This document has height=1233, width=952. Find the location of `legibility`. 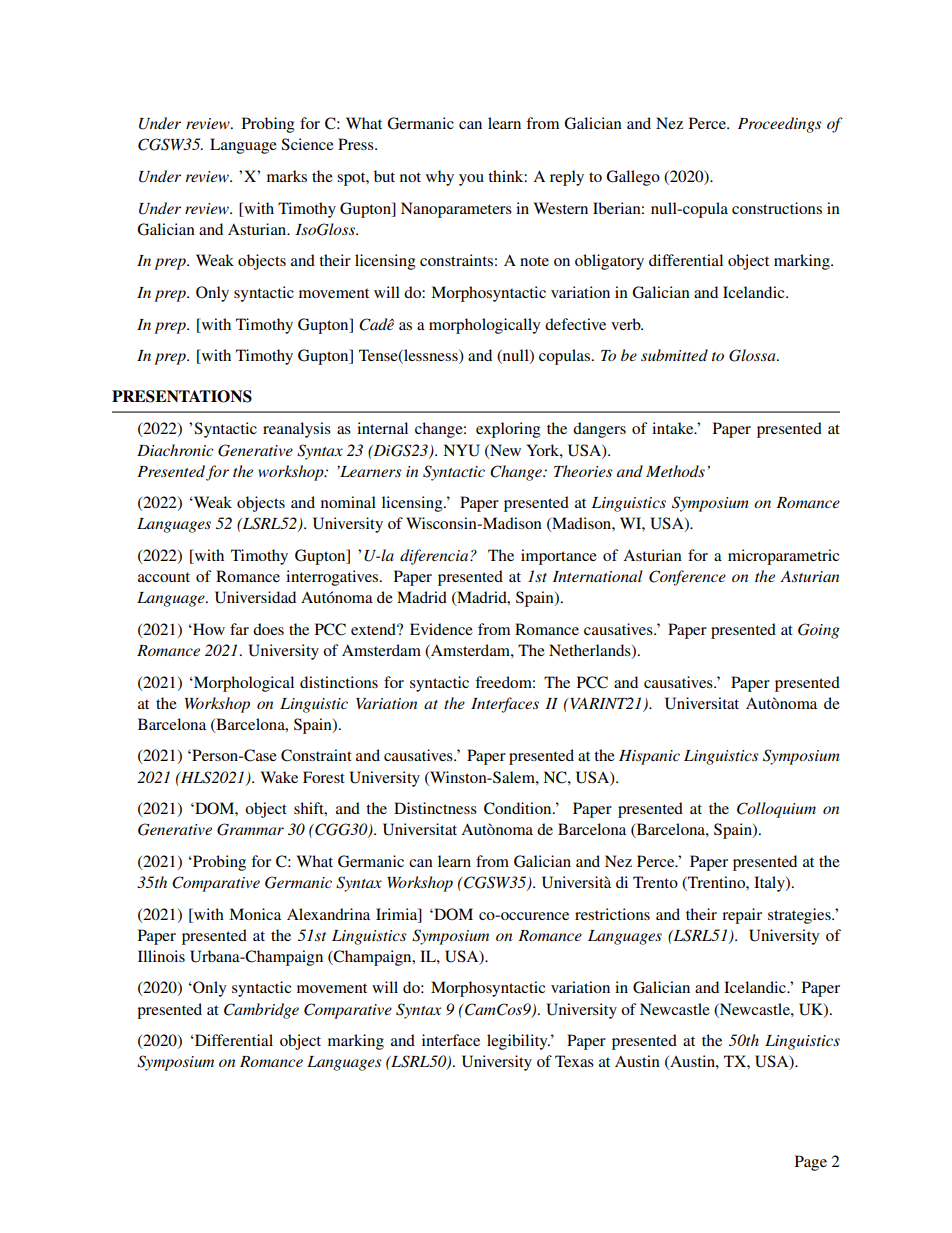

legibility is located at coordinates (518, 1042).
